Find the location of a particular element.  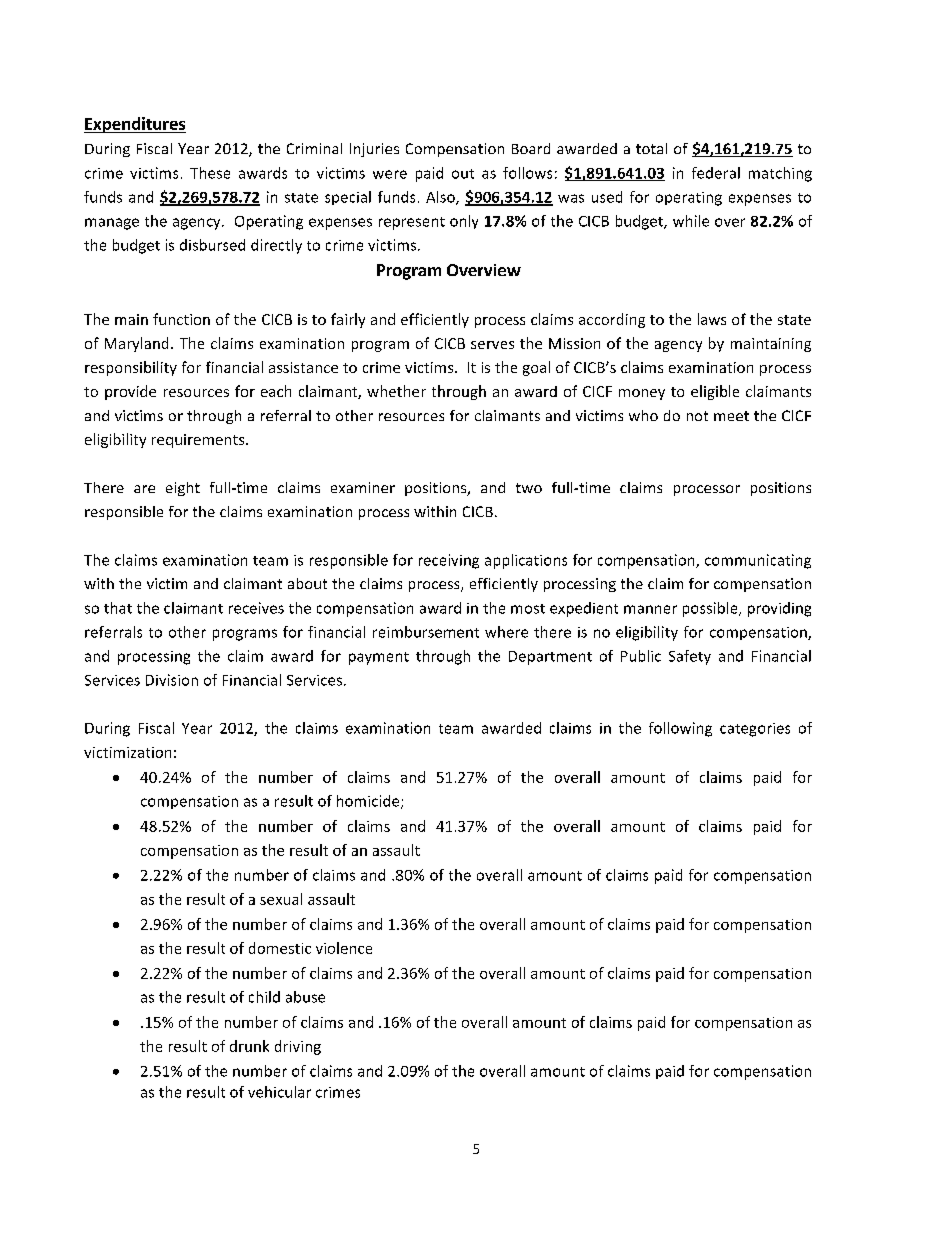

provide is located at coordinates (130, 392).
